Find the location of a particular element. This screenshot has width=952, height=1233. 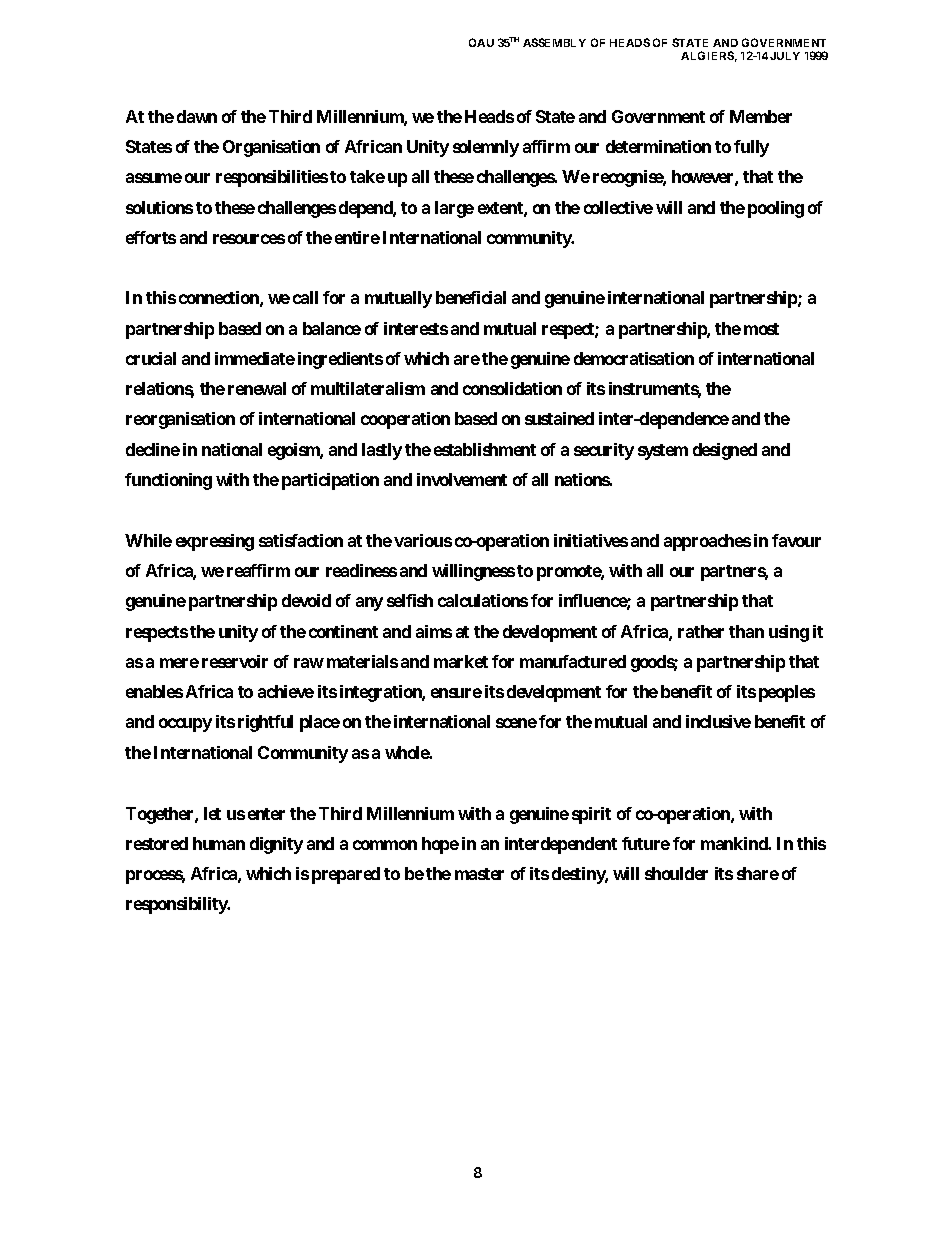

beneficial is located at coordinates (471, 297).
